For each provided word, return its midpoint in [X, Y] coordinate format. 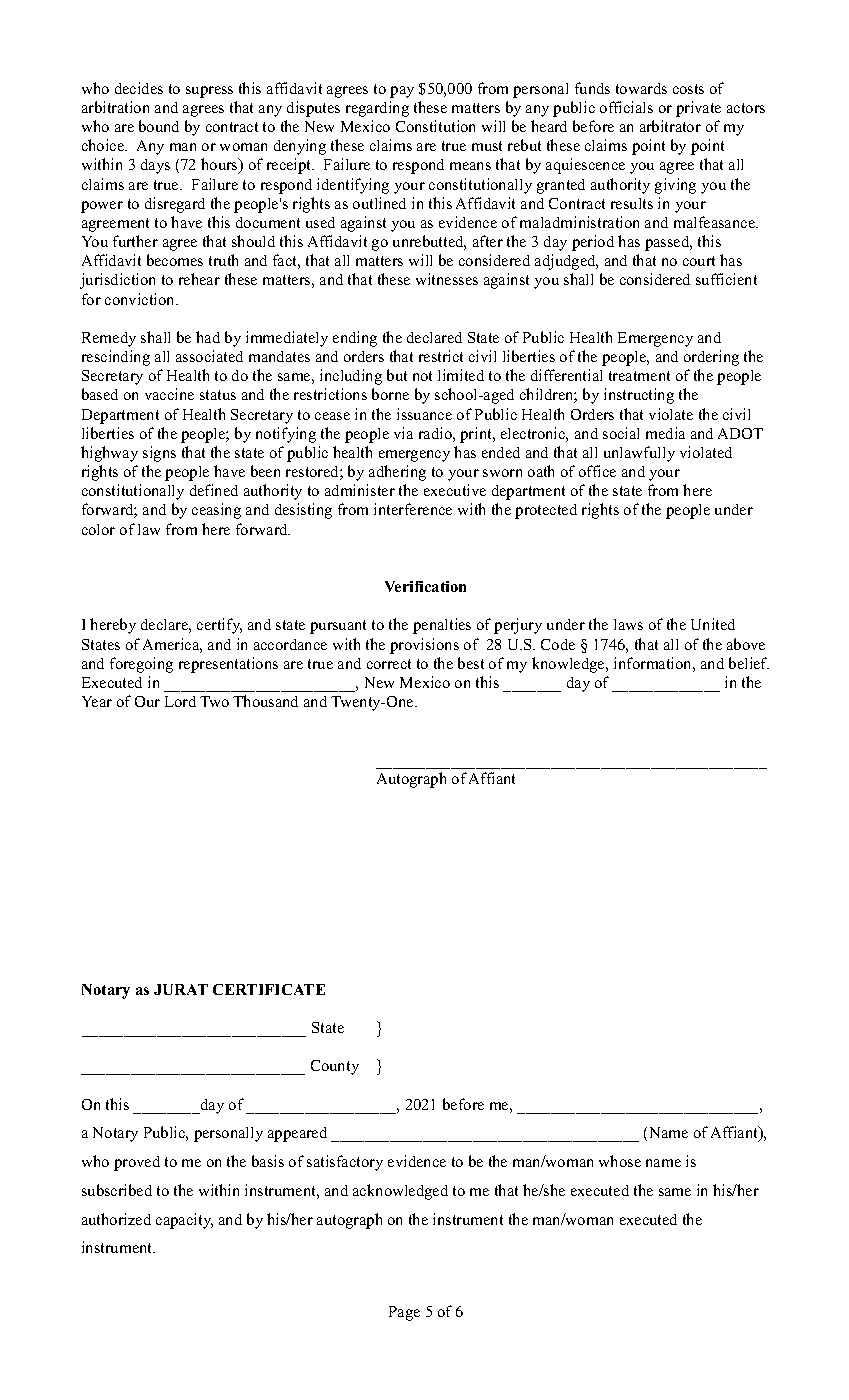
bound [159, 126]
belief [749, 663]
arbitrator [670, 126]
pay [402, 92]
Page [404, 1313]
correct [389, 664]
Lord [180, 701]
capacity [184, 1221]
